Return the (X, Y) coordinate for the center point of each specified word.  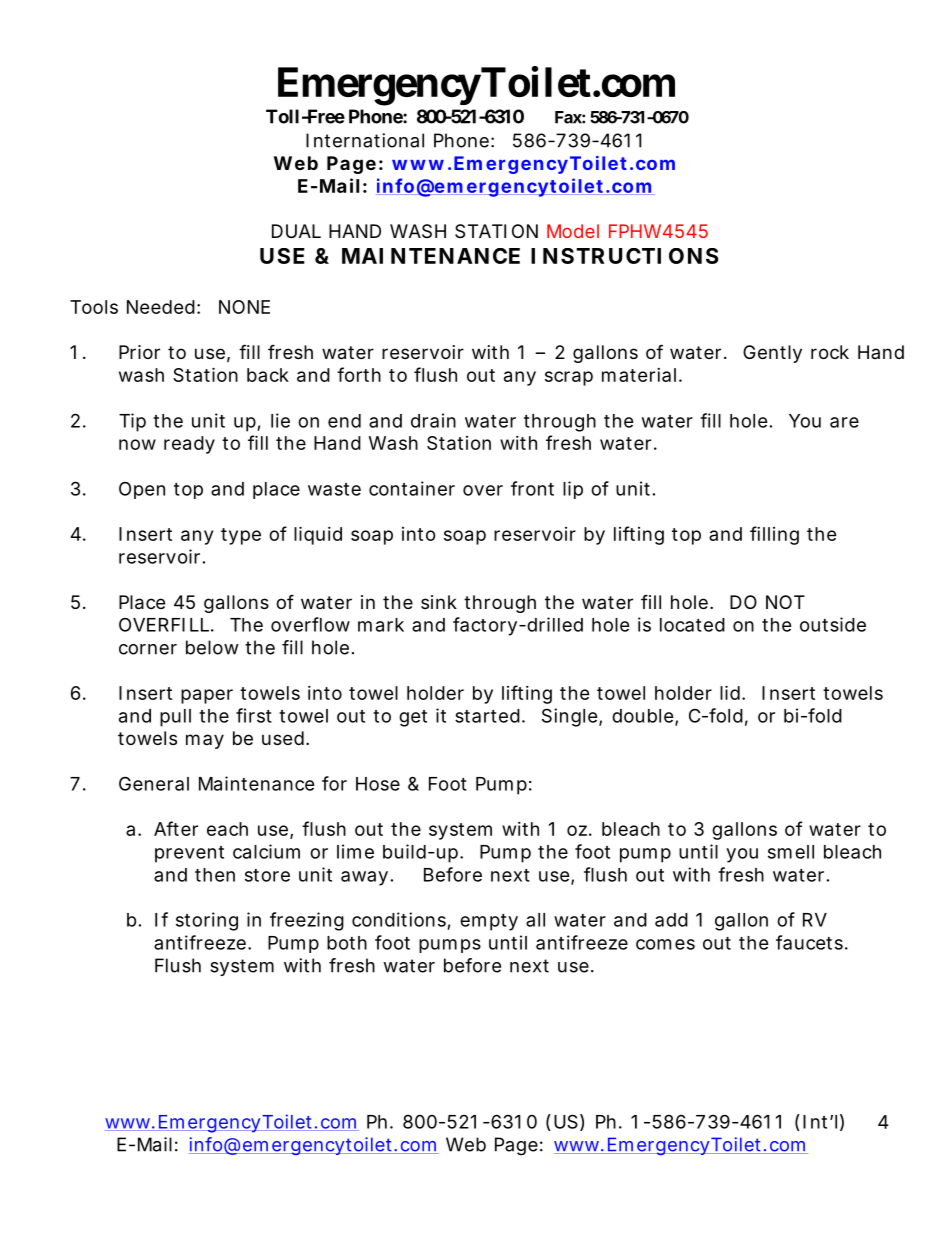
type (241, 536)
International (365, 140)
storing (207, 921)
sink (439, 602)
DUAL (296, 231)
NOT (785, 602)
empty (489, 922)
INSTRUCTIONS (625, 256)
